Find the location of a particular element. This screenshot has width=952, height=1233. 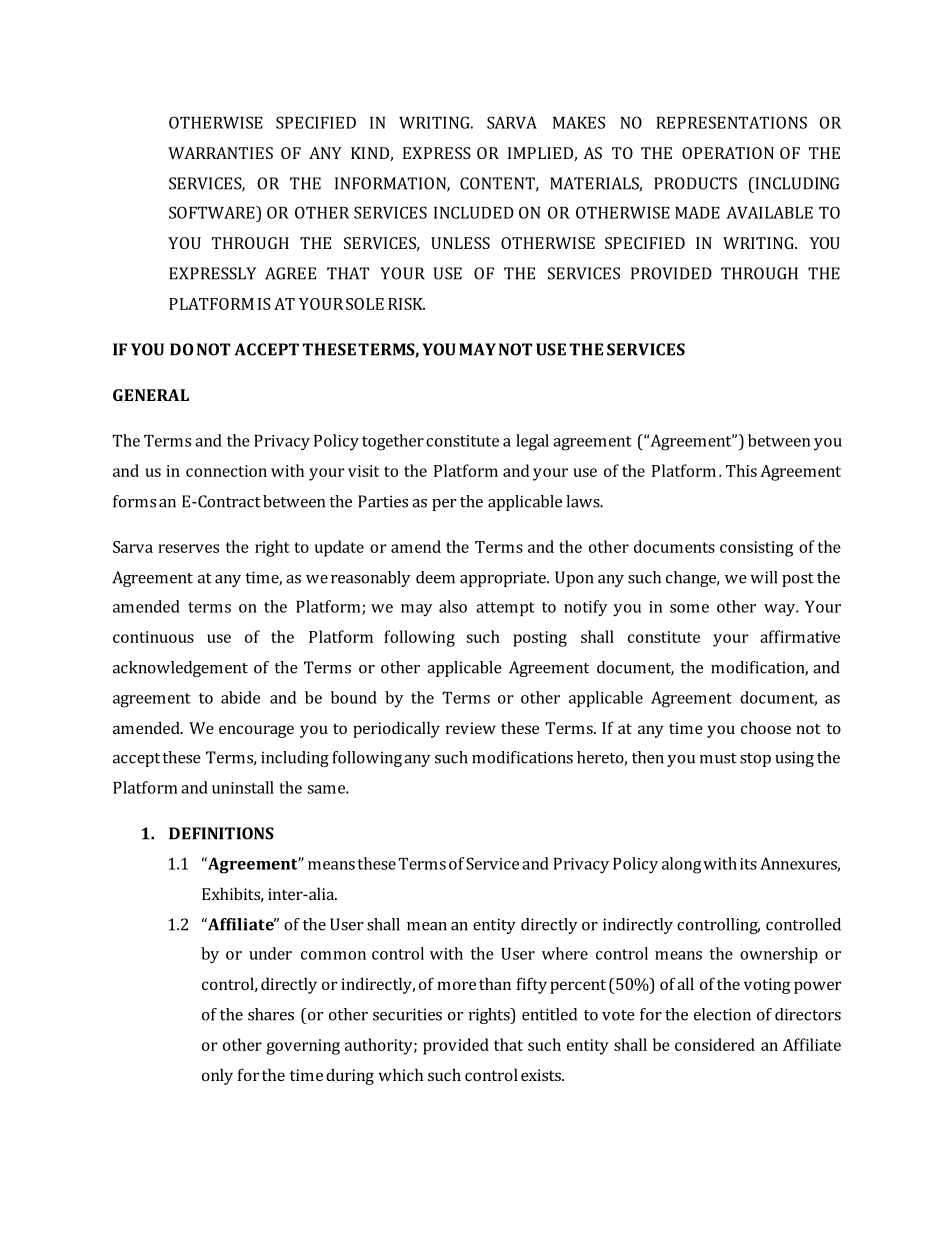

WARRANTIES is located at coordinates (220, 153).
